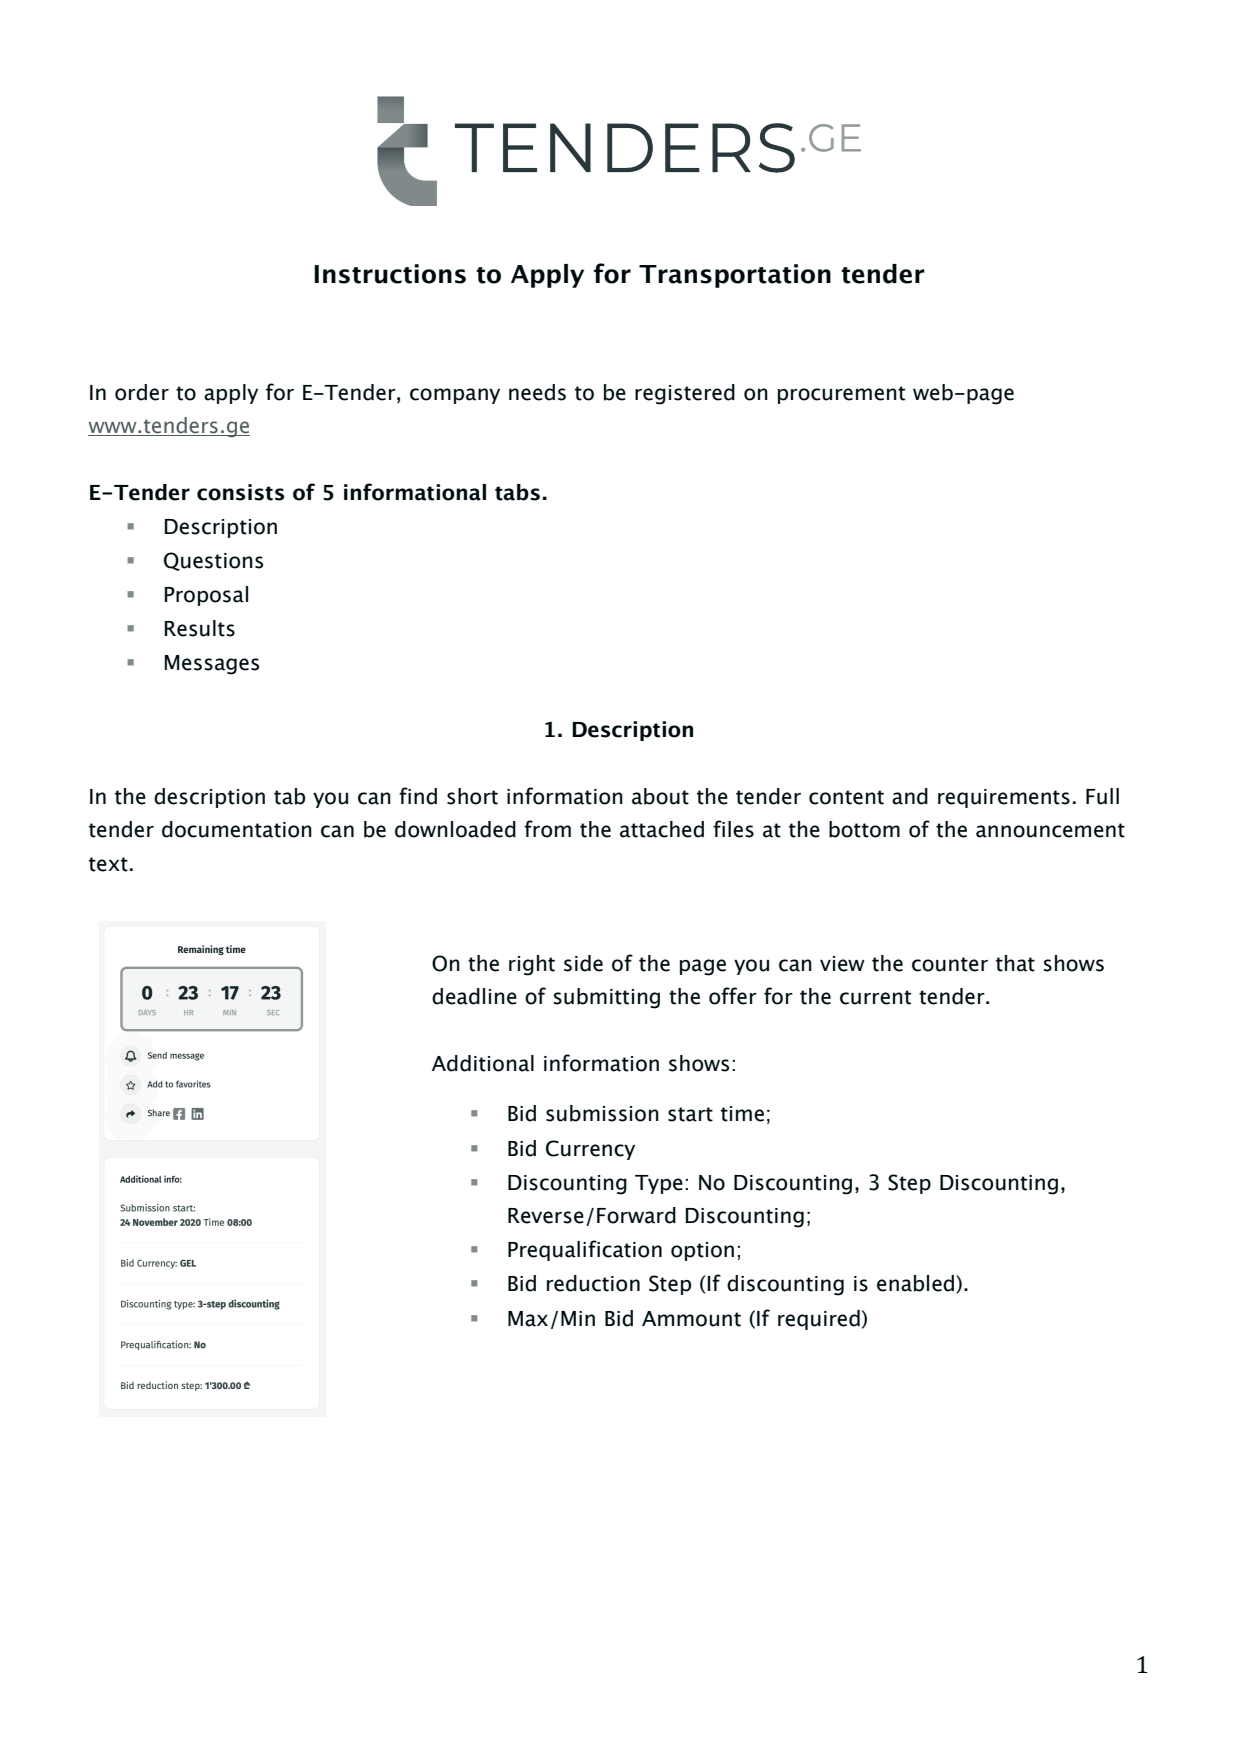  Describe the element at coordinates (841, 395) in the image. I see `procurement` at that location.
